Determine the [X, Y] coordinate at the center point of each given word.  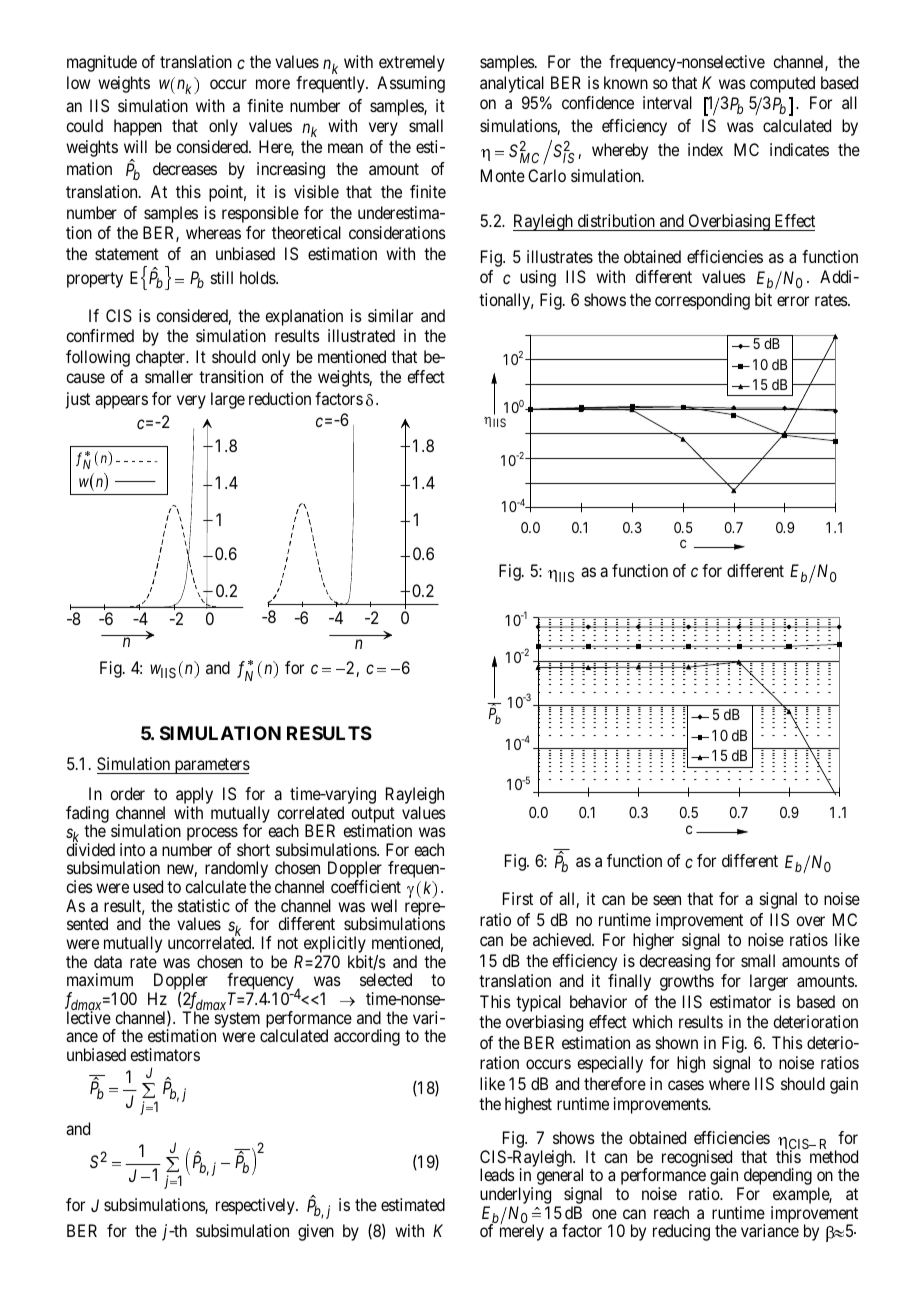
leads [497, 1174]
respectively [256, 1206]
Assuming [411, 84]
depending [776, 1178]
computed [782, 84]
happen [138, 127]
